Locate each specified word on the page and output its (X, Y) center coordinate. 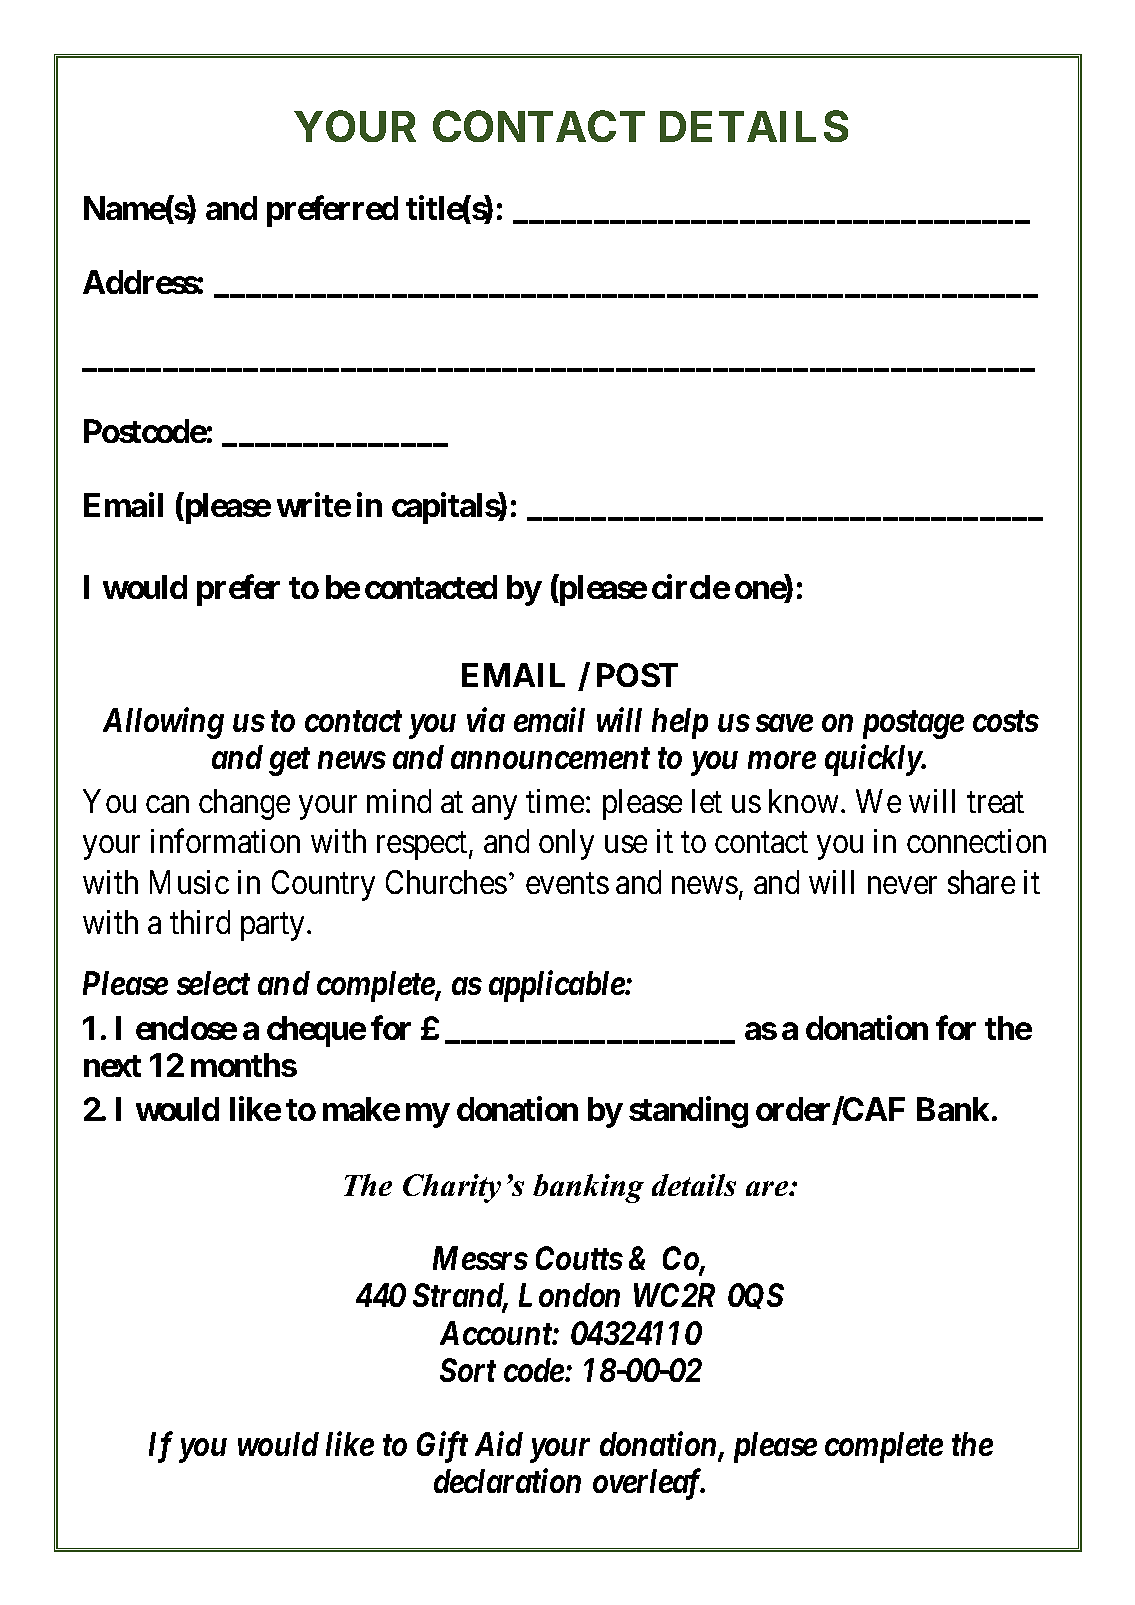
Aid (499, 1444)
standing (688, 1112)
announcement (550, 758)
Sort (468, 1370)
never (902, 885)
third (200, 922)
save (784, 723)
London (569, 1295)
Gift (442, 1447)
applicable (557, 986)
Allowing (163, 723)
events (567, 883)
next (112, 1066)
